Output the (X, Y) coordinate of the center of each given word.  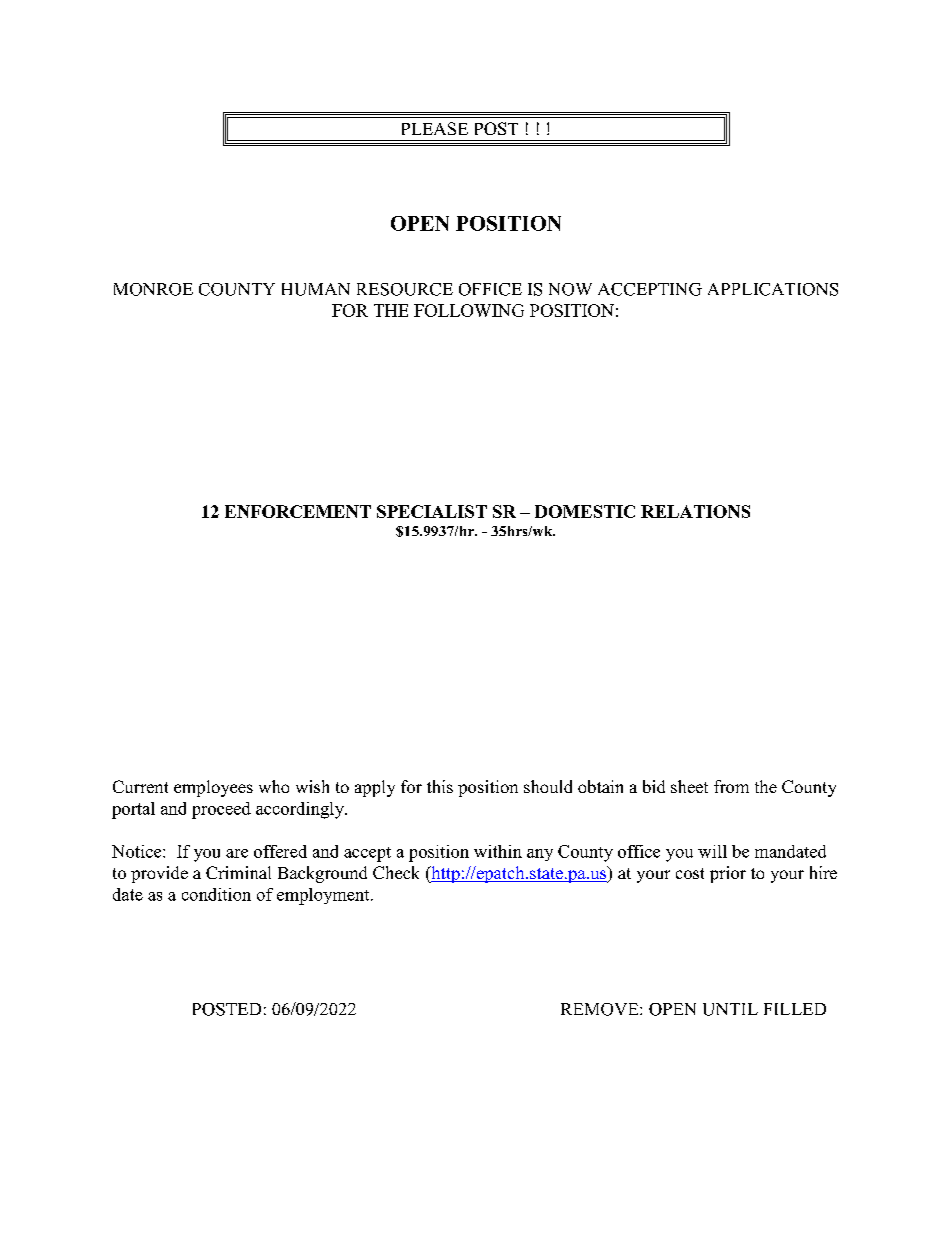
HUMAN (316, 289)
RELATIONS (695, 511)
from (731, 786)
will (712, 851)
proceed (221, 810)
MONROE (153, 289)
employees (213, 788)
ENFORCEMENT (298, 511)
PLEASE (435, 128)
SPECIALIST (432, 511)
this (440, 786)
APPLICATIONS (773, 289)
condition (216, 894)
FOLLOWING (469, 310)
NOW (570, 289)
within (498, 851)
